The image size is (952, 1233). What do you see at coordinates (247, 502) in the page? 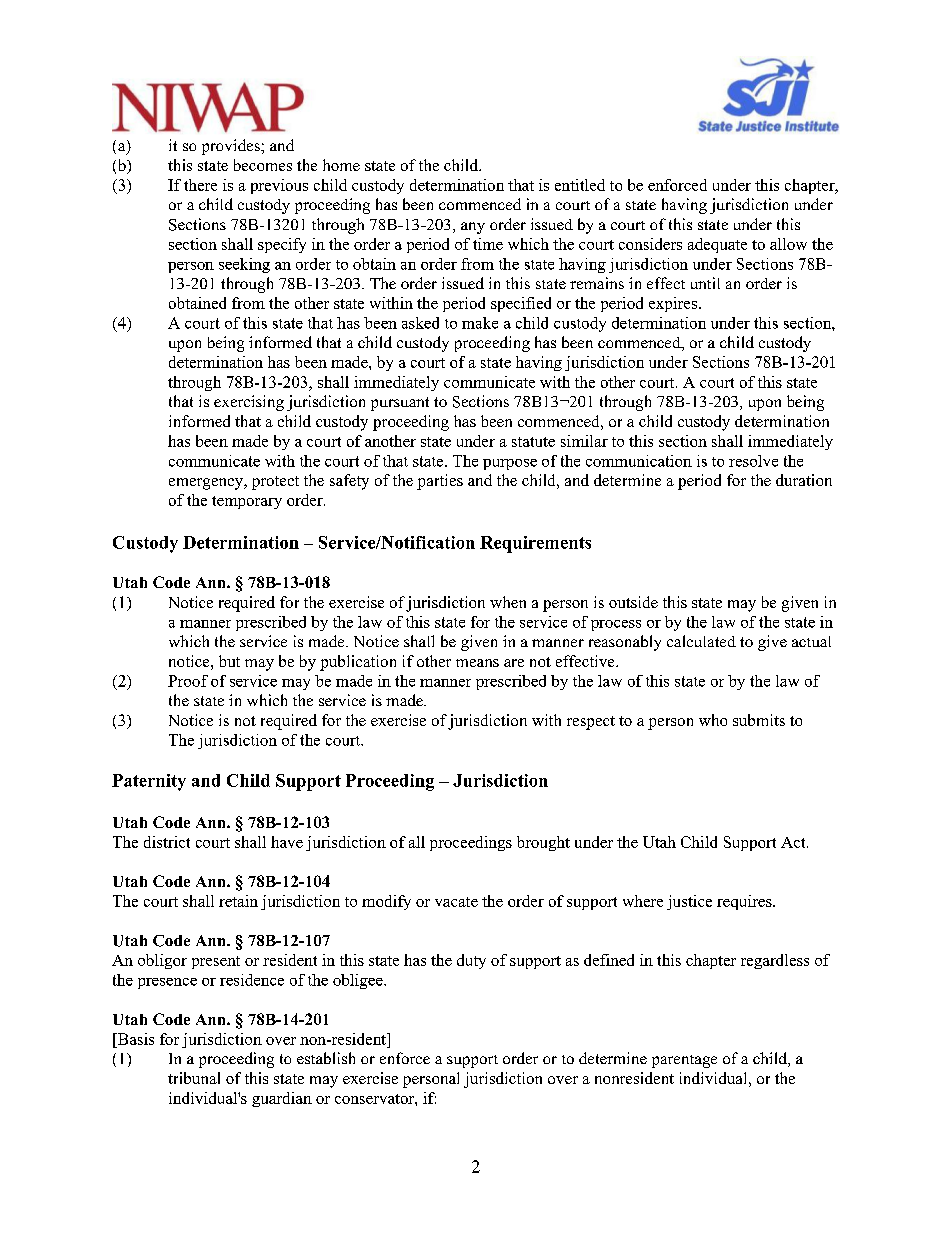
I see `temporary` at bounding box center [247, 502].
